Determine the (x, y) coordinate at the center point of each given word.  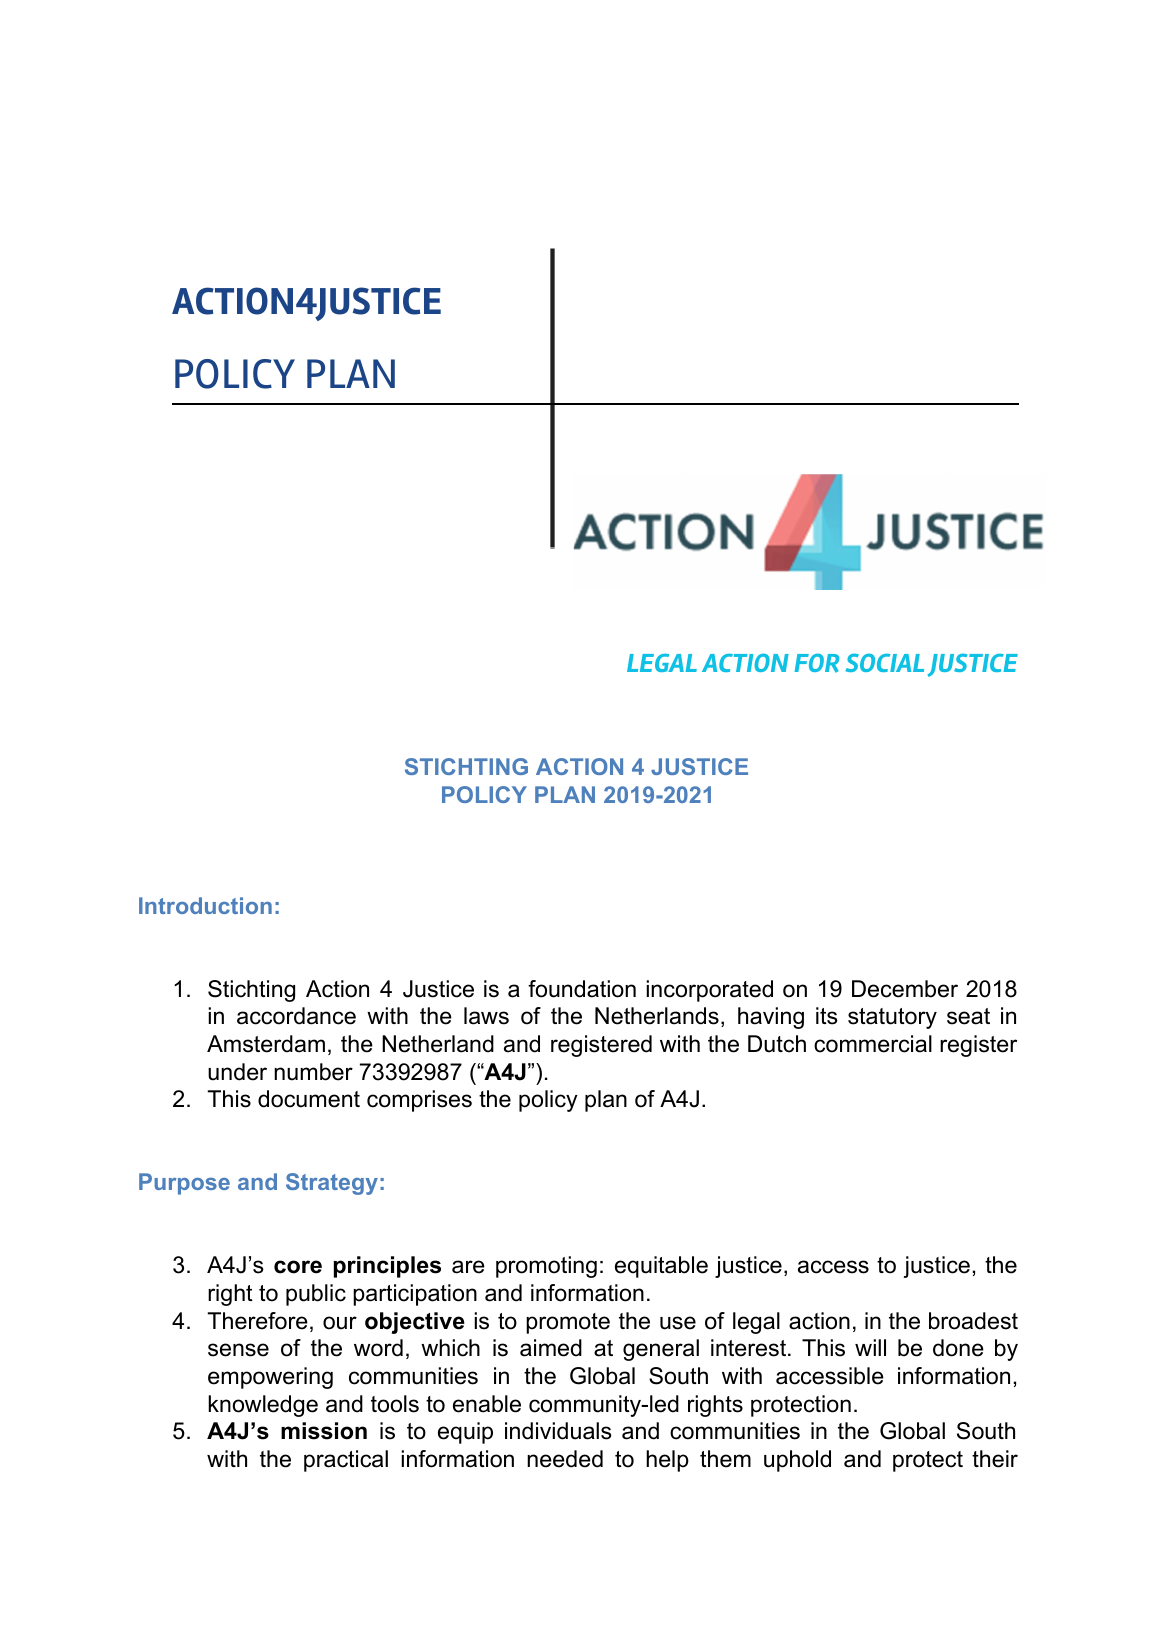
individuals (558, 1431)
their (995, 1459)
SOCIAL (884, 662)
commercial (873, 1044)
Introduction (205, 905)
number (313, 1072)
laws (486, 1016)
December (905, 989)
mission (324, 1431)
